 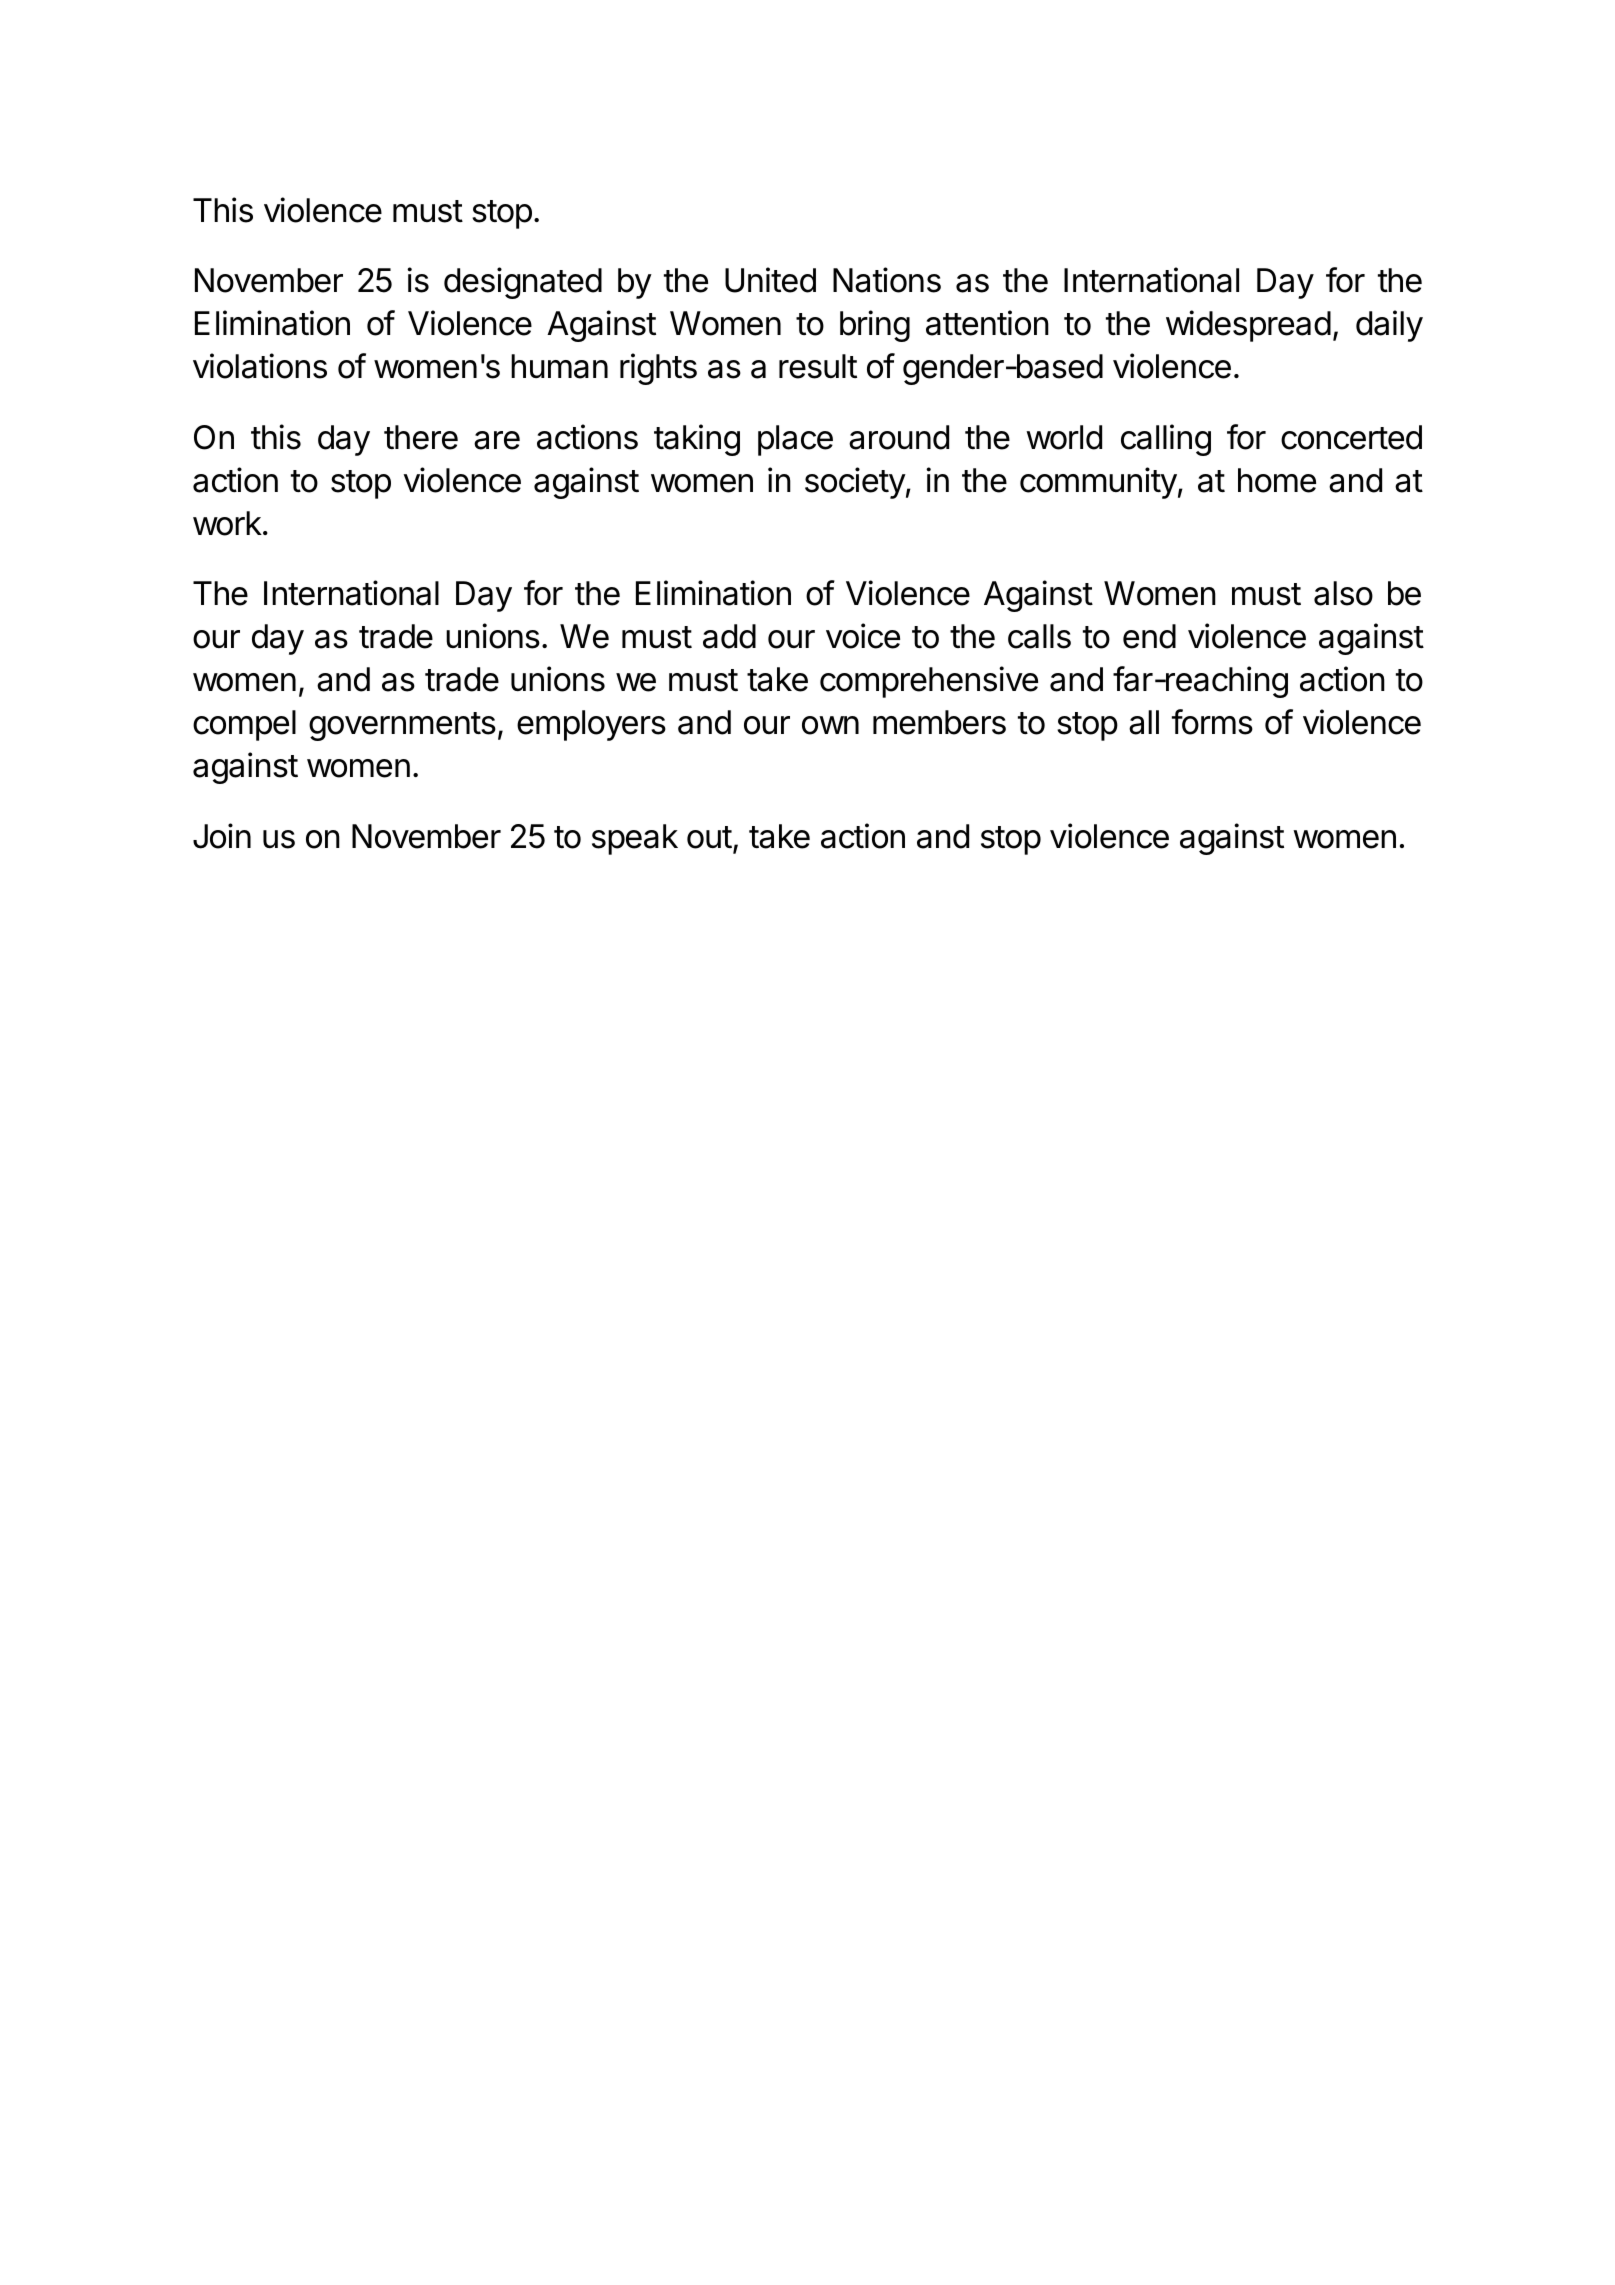 I want to click on also, so click(x=1343, y=593).
